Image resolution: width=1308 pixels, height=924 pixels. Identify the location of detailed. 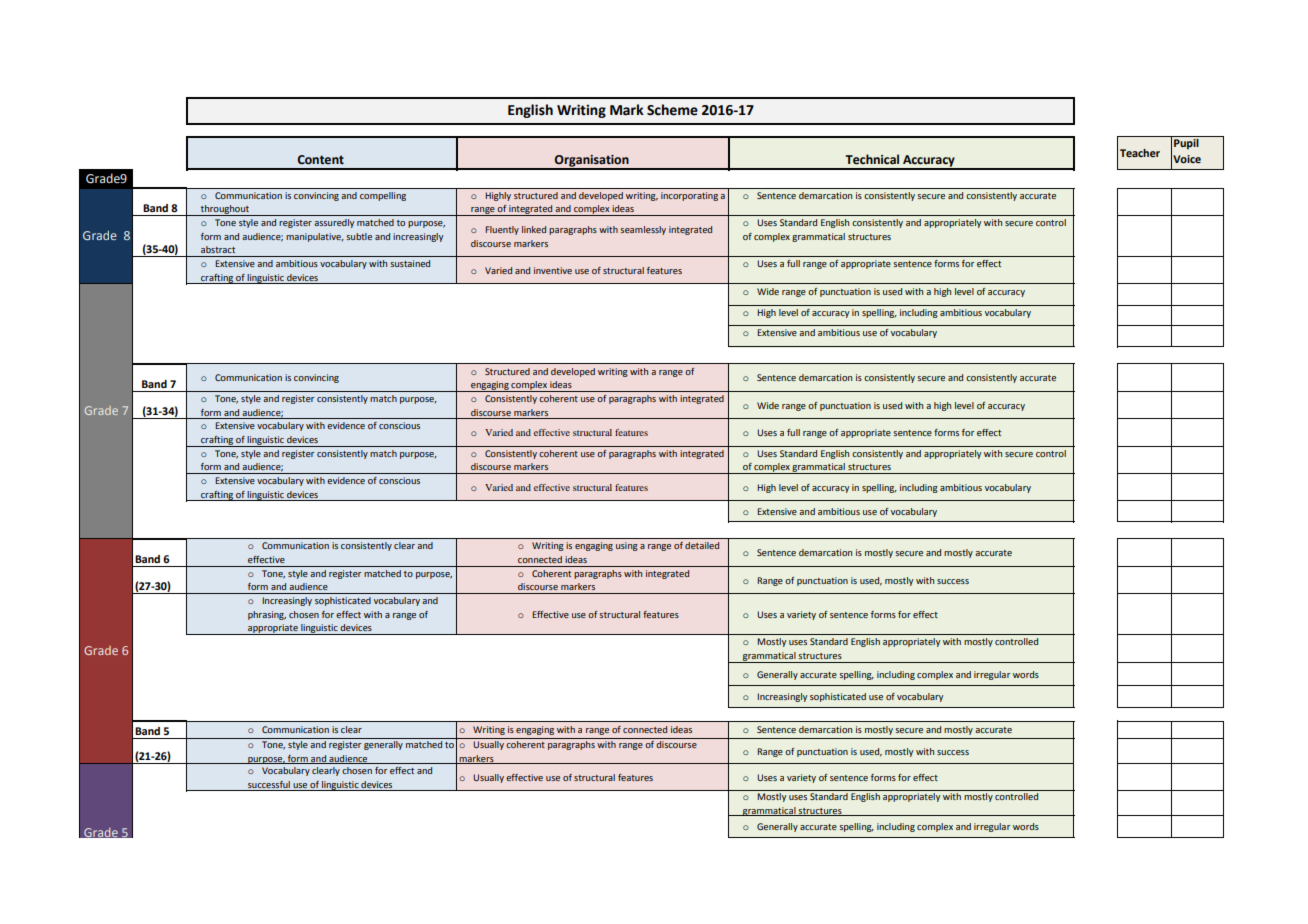
(702, 545).
